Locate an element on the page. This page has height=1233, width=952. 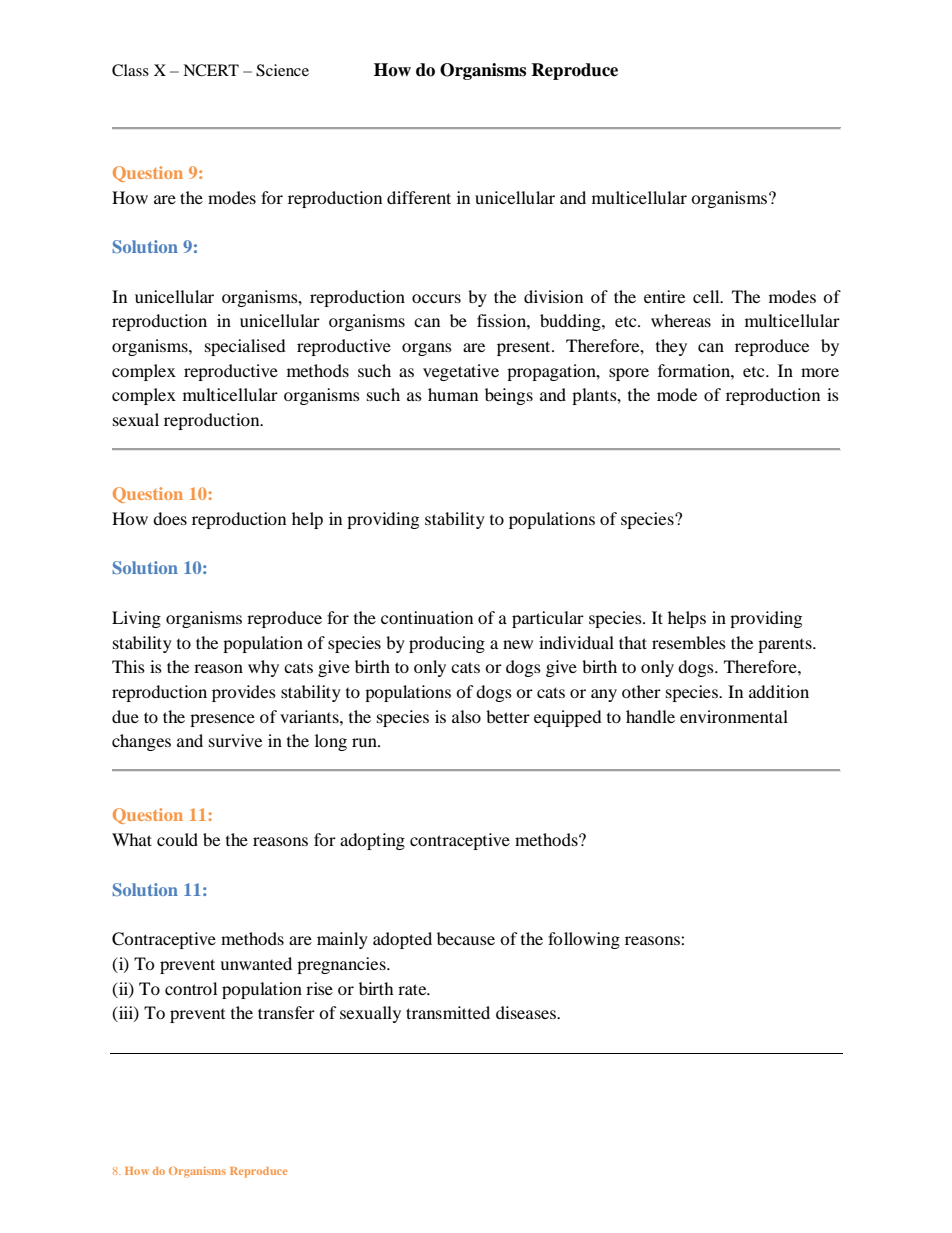
occurs is located at coordinates (436, 298).
